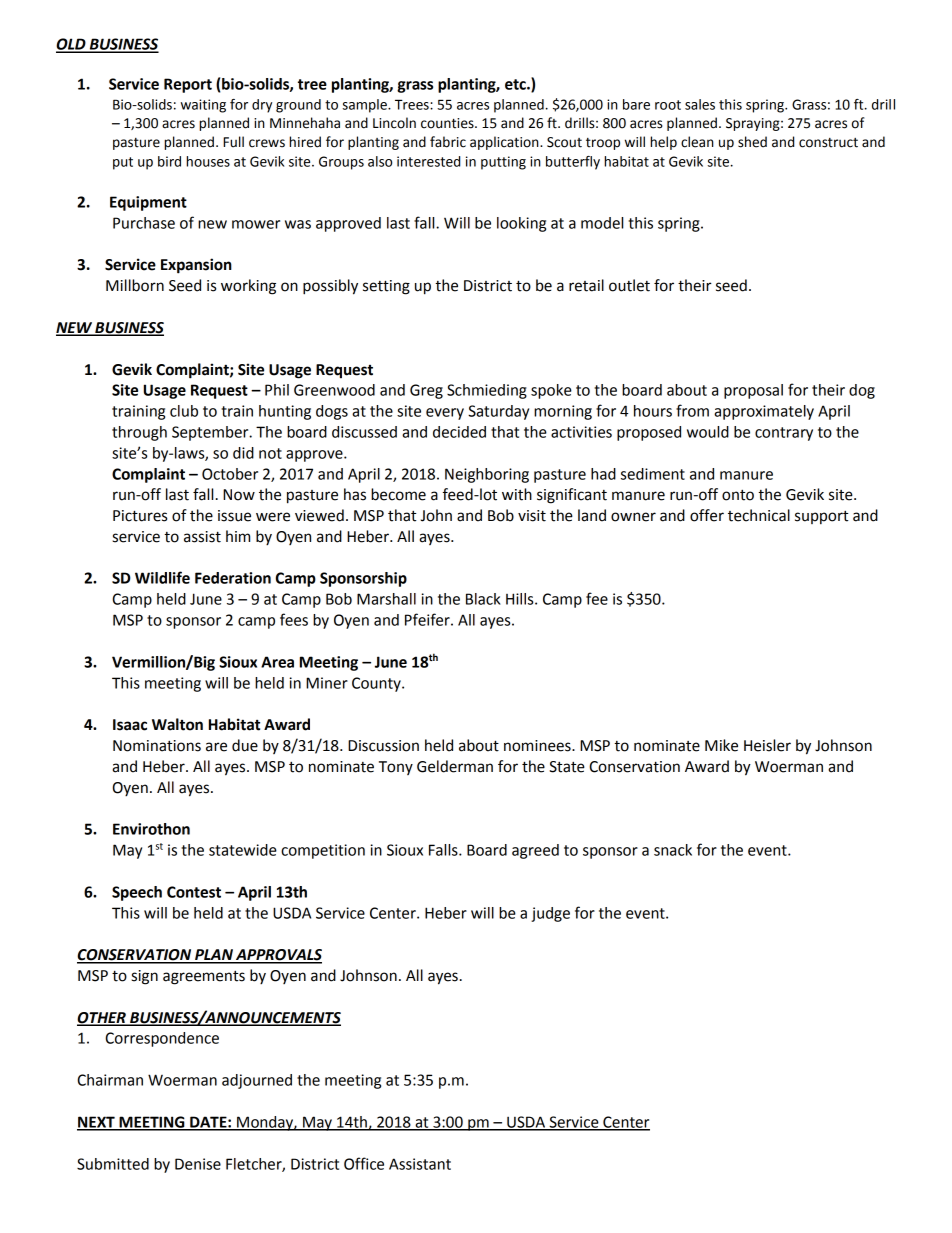  I want to click on sales, so click(700, 104).
